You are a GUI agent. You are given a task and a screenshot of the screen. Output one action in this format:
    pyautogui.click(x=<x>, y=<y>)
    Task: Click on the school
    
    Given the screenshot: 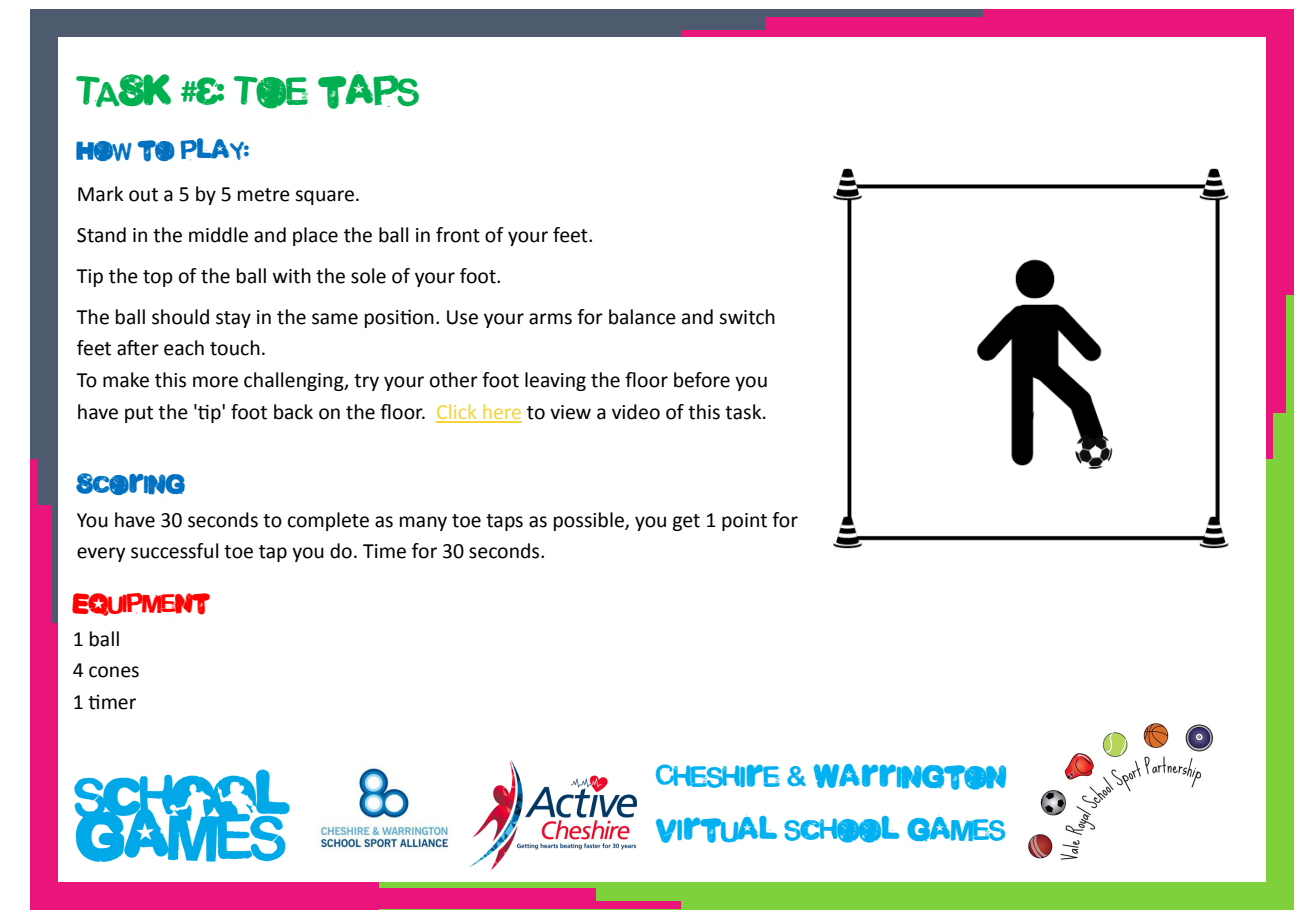 What is the action you would take?
    pyautogui.click(x=841, y=829)
